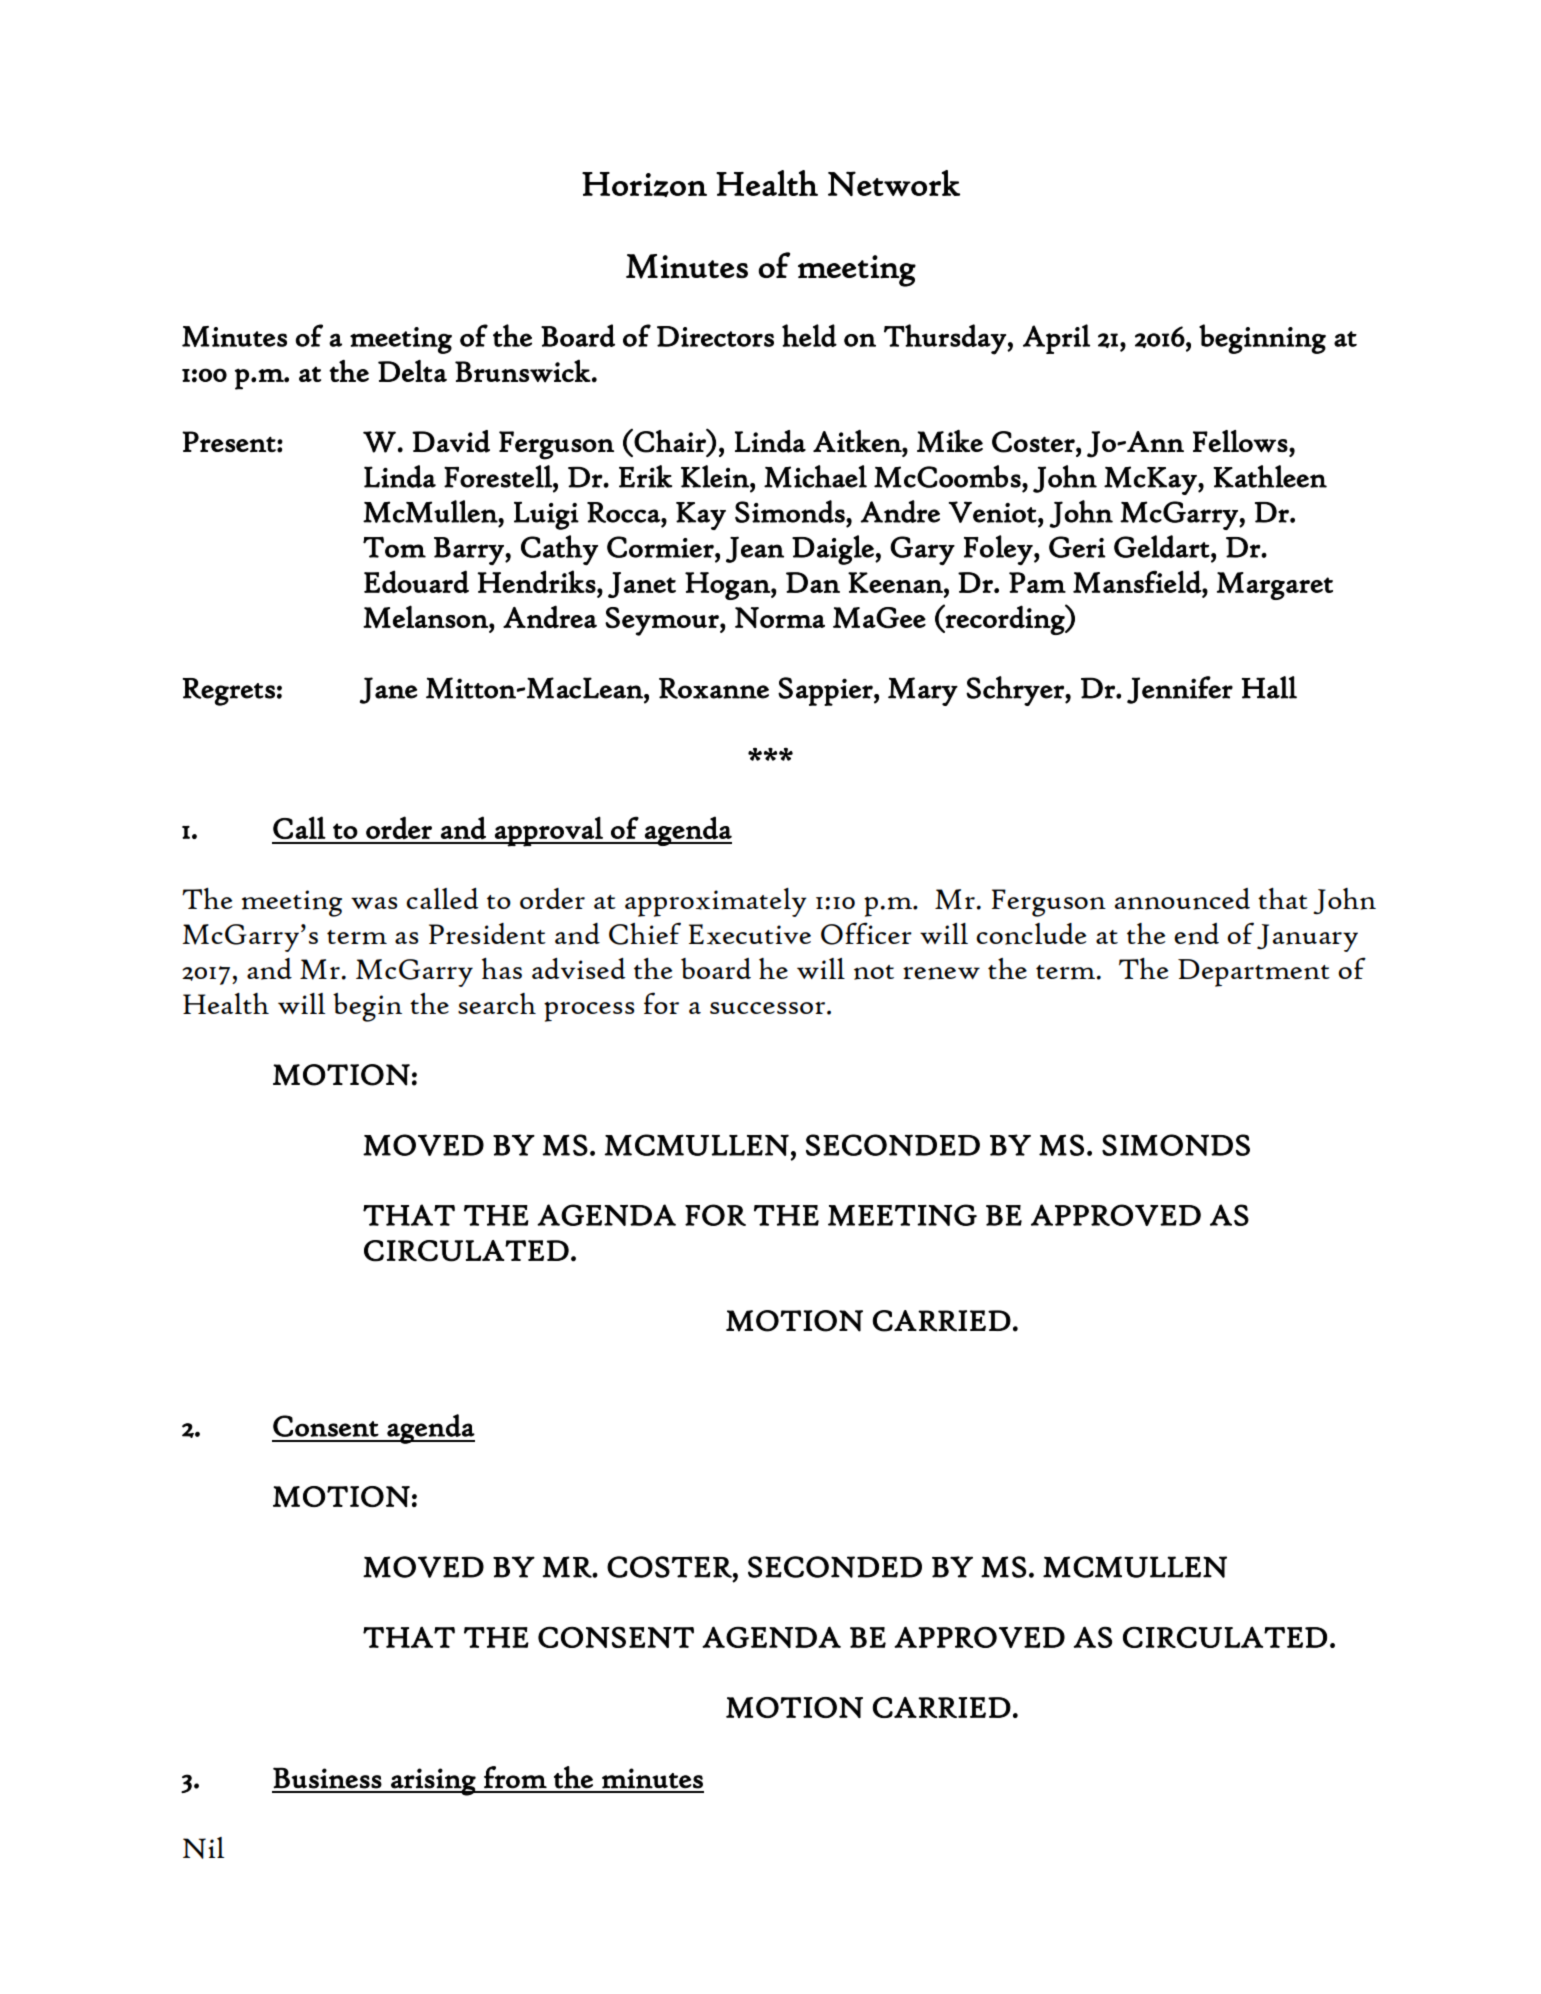  I want to click on Delta, so click(412, 371).
